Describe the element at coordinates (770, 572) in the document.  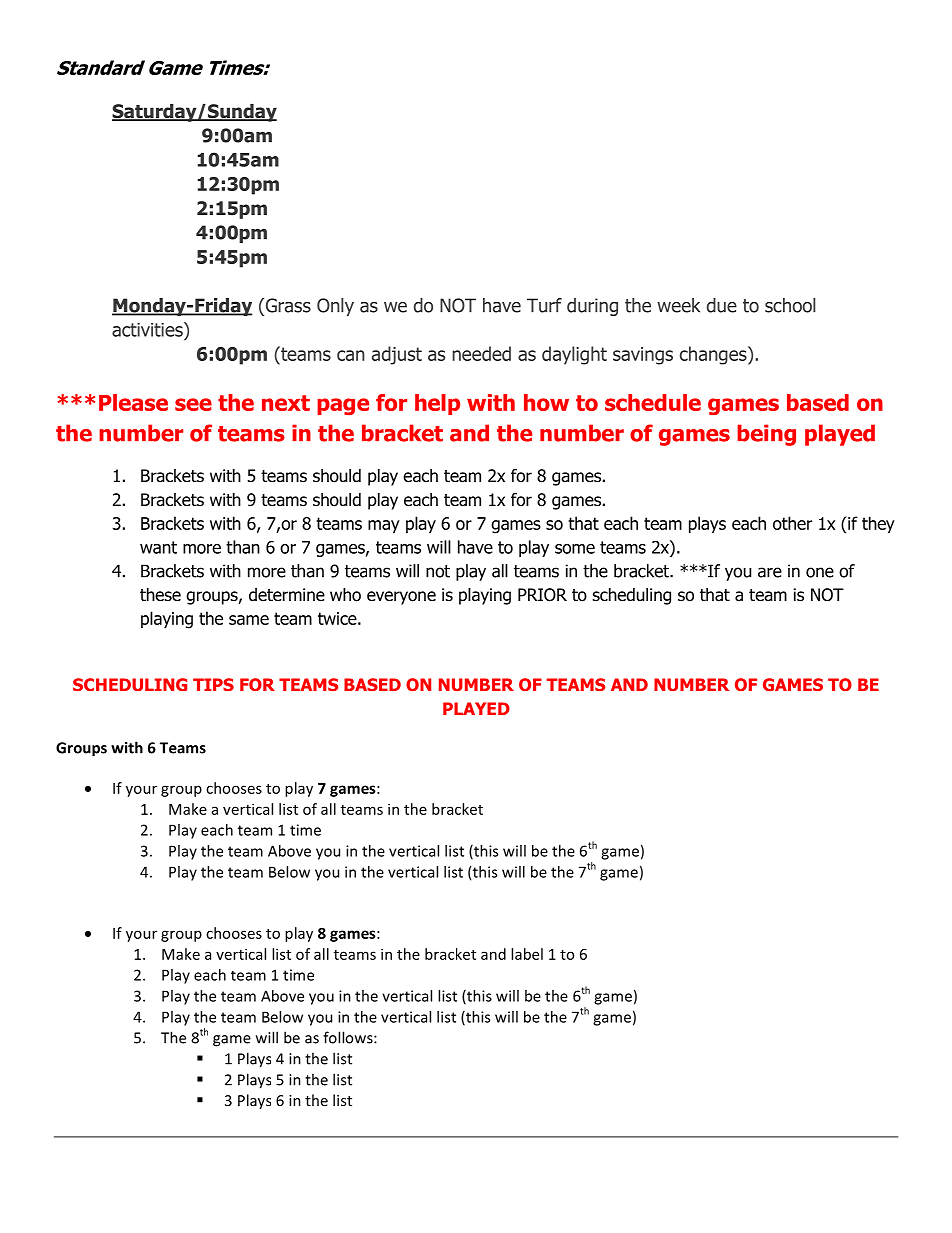
I see `are` at that location.
